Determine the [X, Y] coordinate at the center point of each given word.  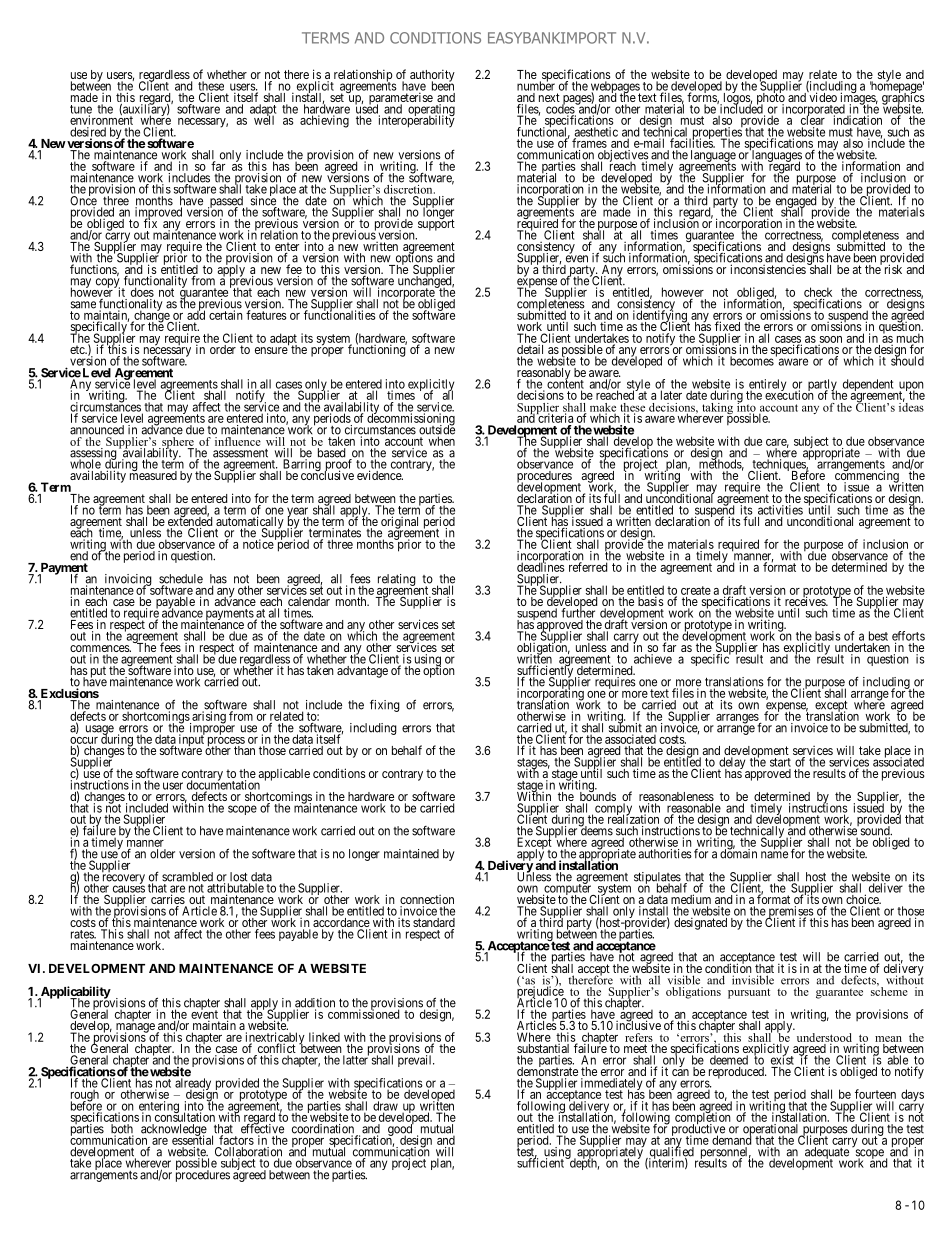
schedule [181, 580]
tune [81, 110]
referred [588, 567]
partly [822, 386]
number [536, 85]
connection [427, 901]
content [565, 385]
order [223, 349]
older [162, 854]
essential [192, 1139]
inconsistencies [768, 269]
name [774, 855]
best [878, 636]
